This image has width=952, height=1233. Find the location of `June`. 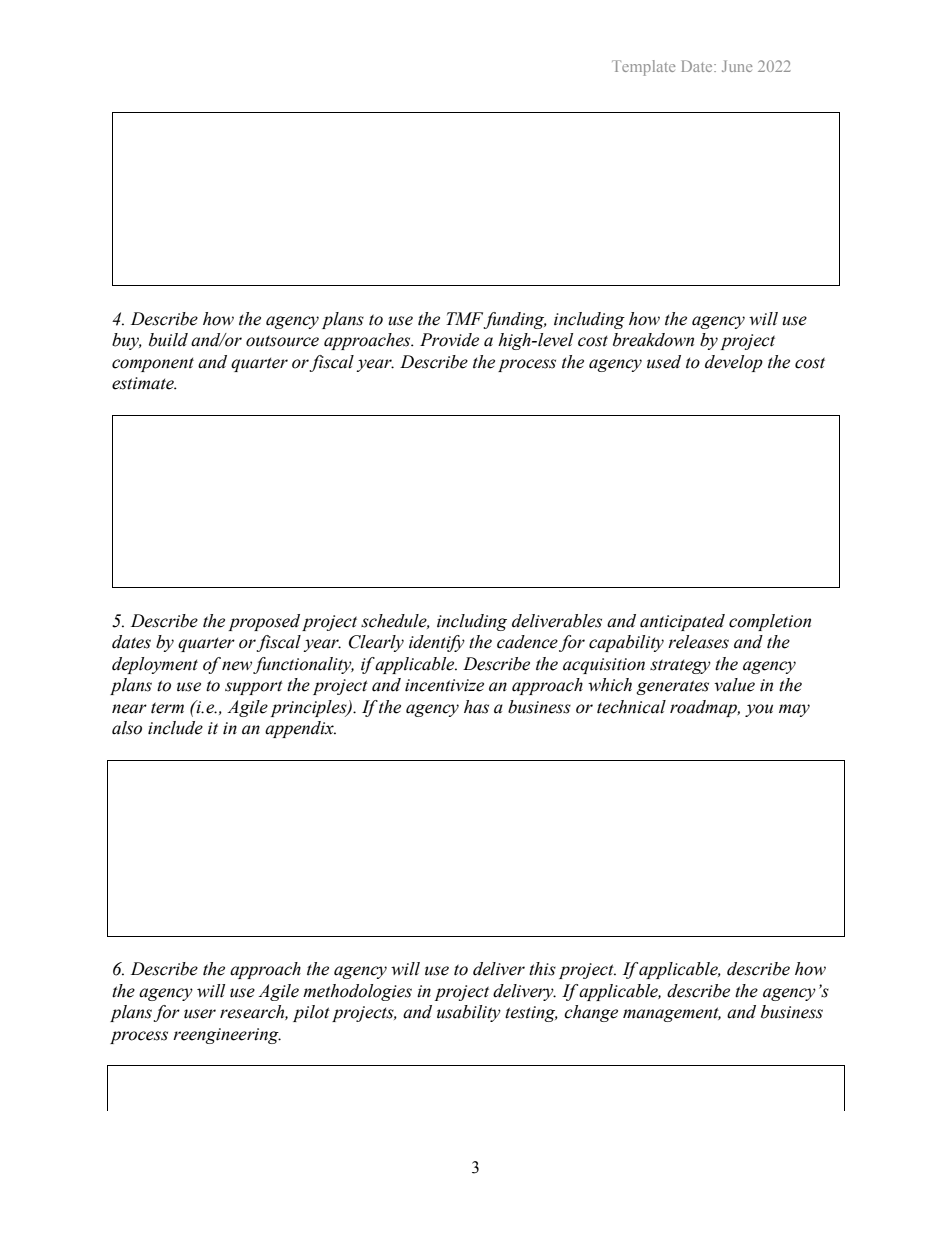

June is located at coordinates (737, 66).
